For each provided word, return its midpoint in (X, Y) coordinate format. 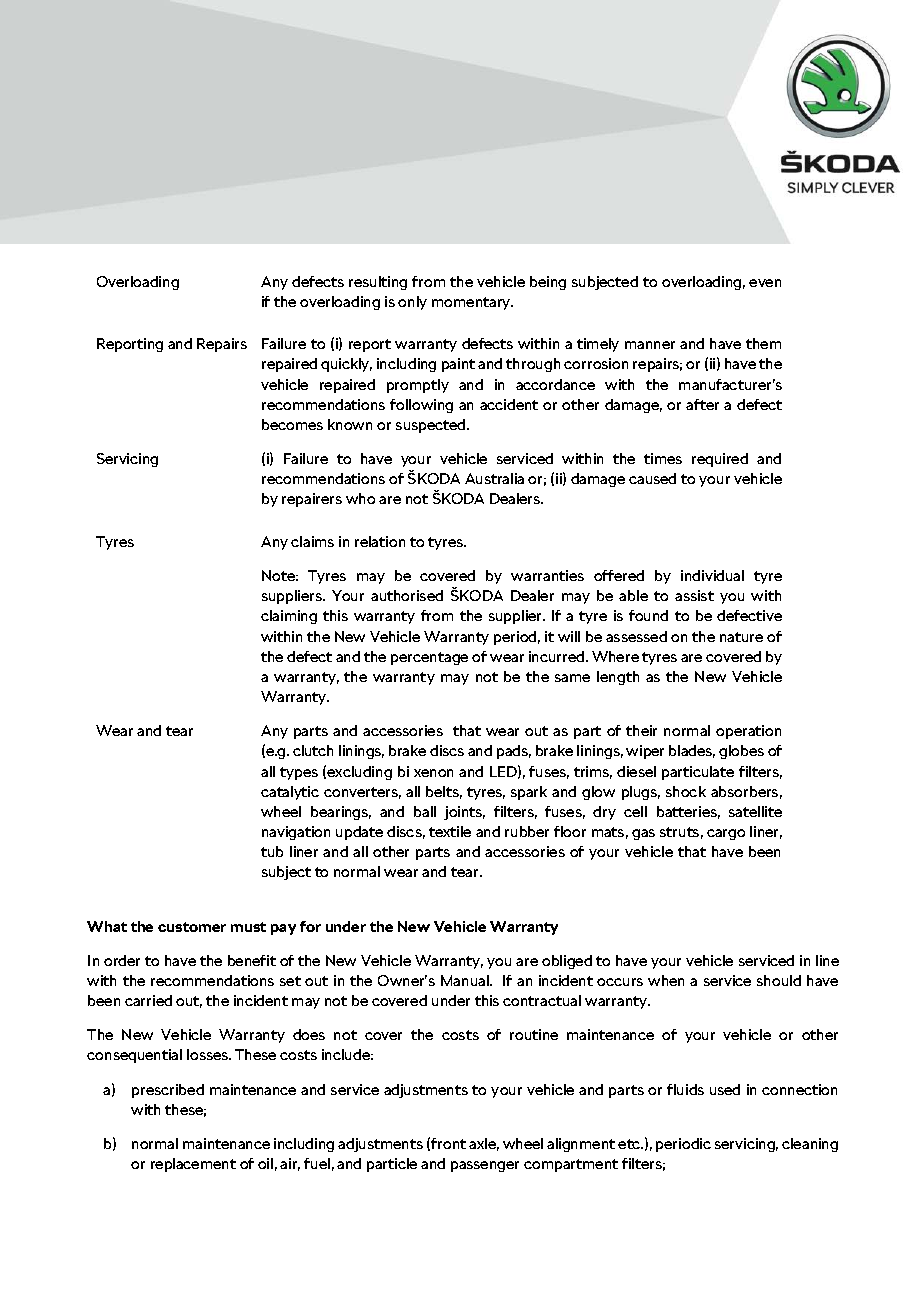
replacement (193, 1165)
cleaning (810, 1145)
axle (484, 1144)
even (765, 283)
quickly (346, 365)
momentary (472, 303)
